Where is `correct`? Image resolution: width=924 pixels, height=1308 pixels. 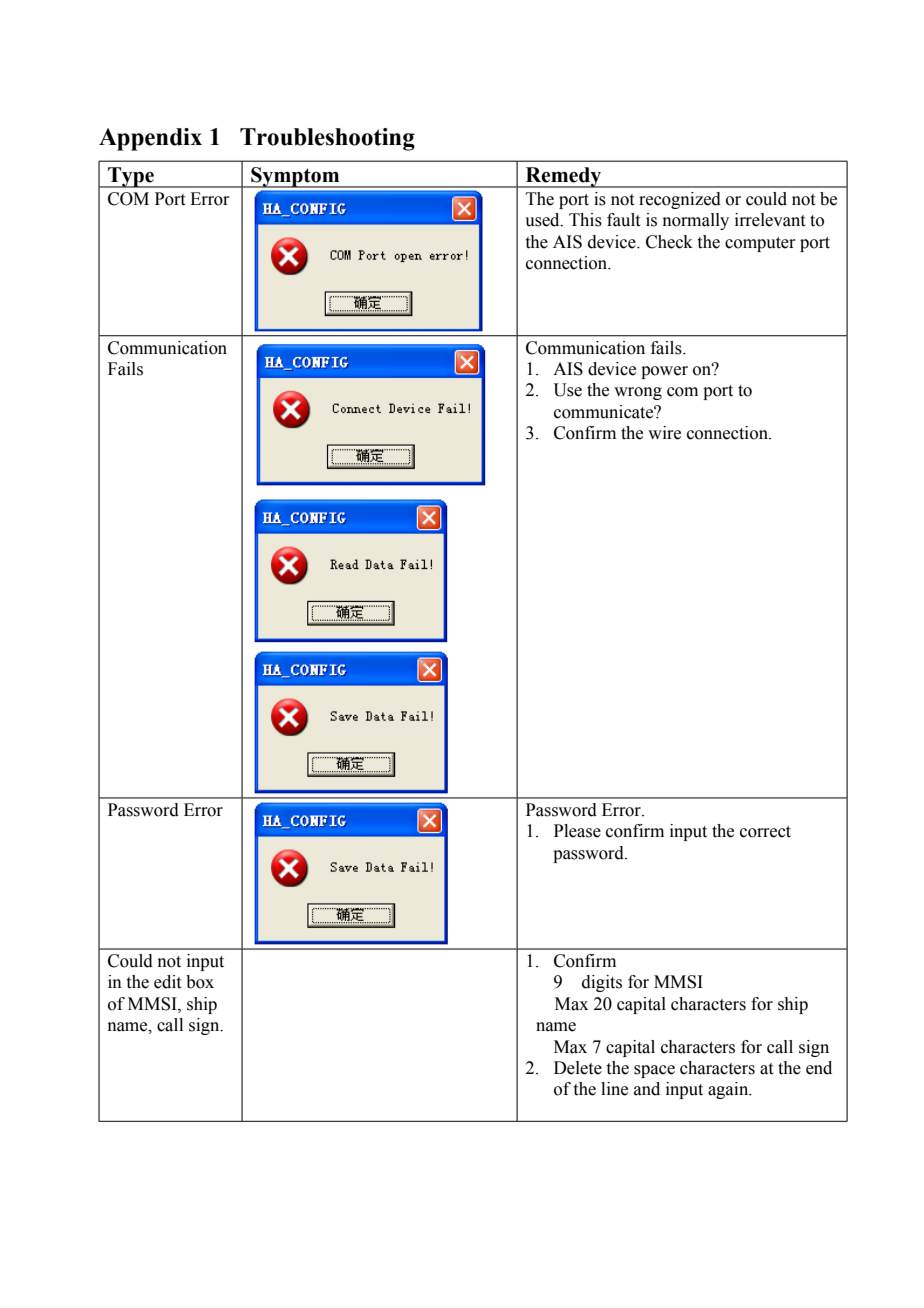
correct is located at coordinates (765, 832).
